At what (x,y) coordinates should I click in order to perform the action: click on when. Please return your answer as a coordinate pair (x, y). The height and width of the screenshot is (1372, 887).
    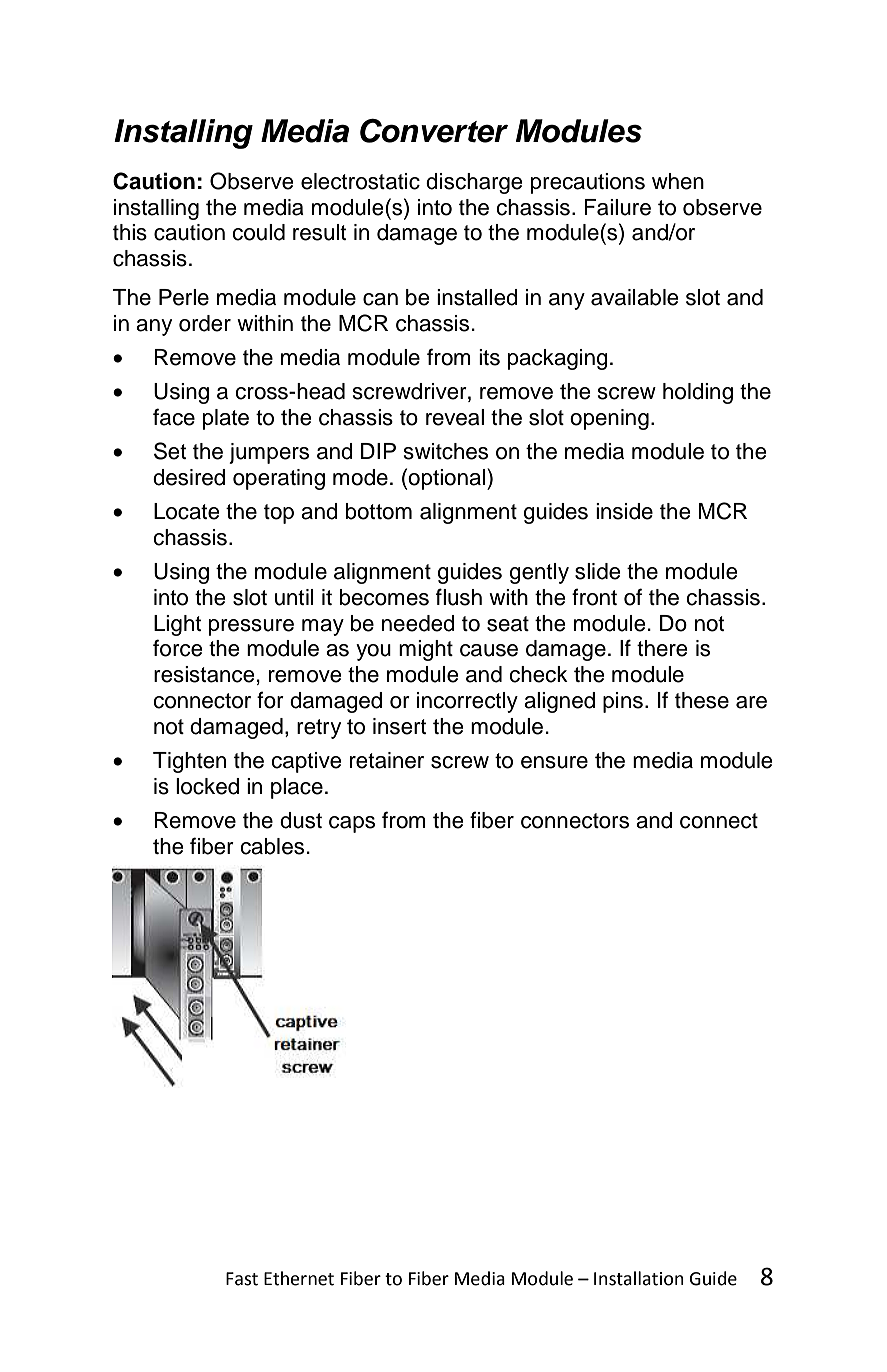
    Looking at the image, I should click on (678, 181).
